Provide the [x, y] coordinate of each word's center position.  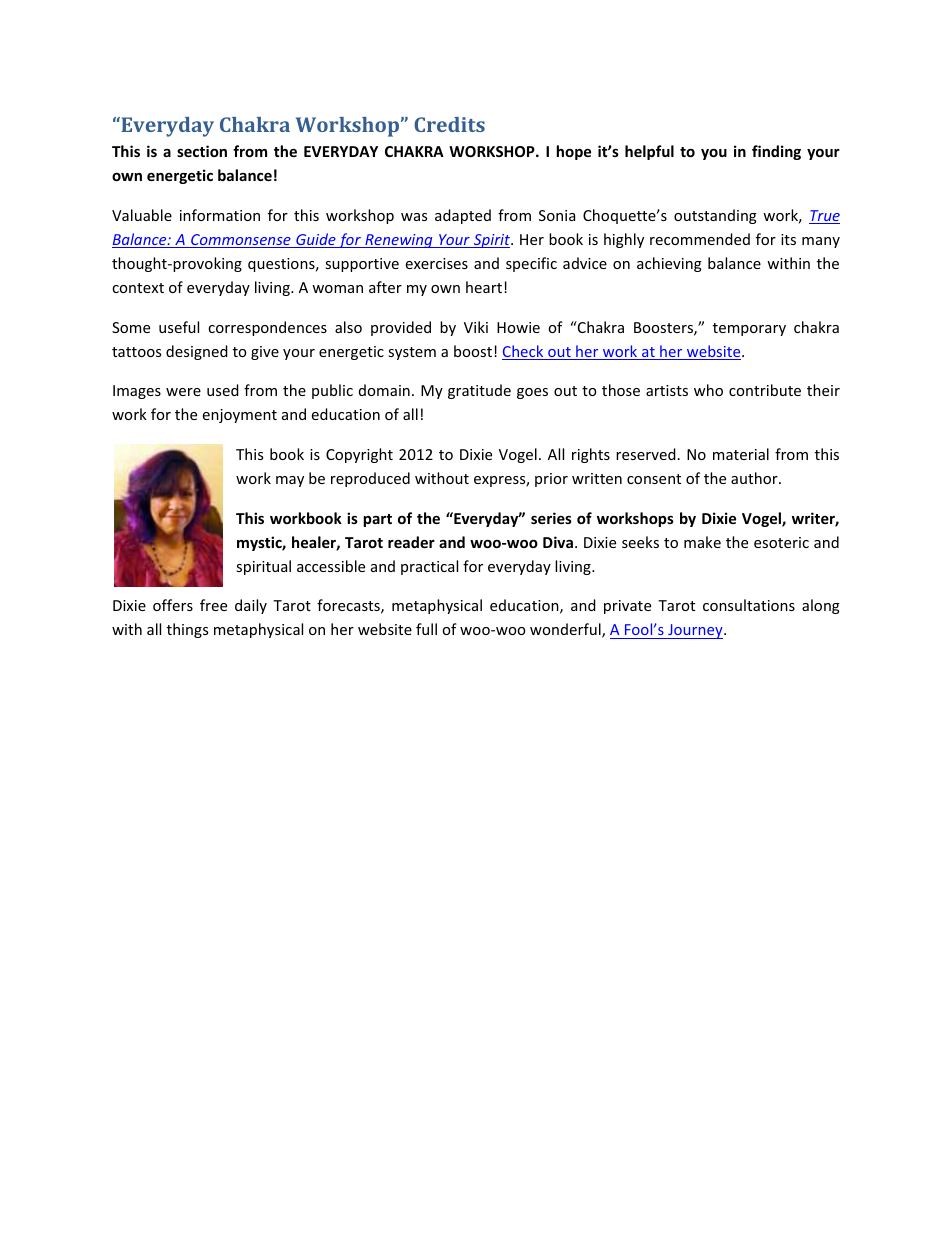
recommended [700, 239]
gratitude [479, 391]
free [213, 605]
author [755, 478]
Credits [449, 124]
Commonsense [241, 241]
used [223, 390]
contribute [765, 390]
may [290, 481]
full [426, 629]
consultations [749, 605]
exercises [437, 263]
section [202, 151]
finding [776, 152]
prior [551, 480]
